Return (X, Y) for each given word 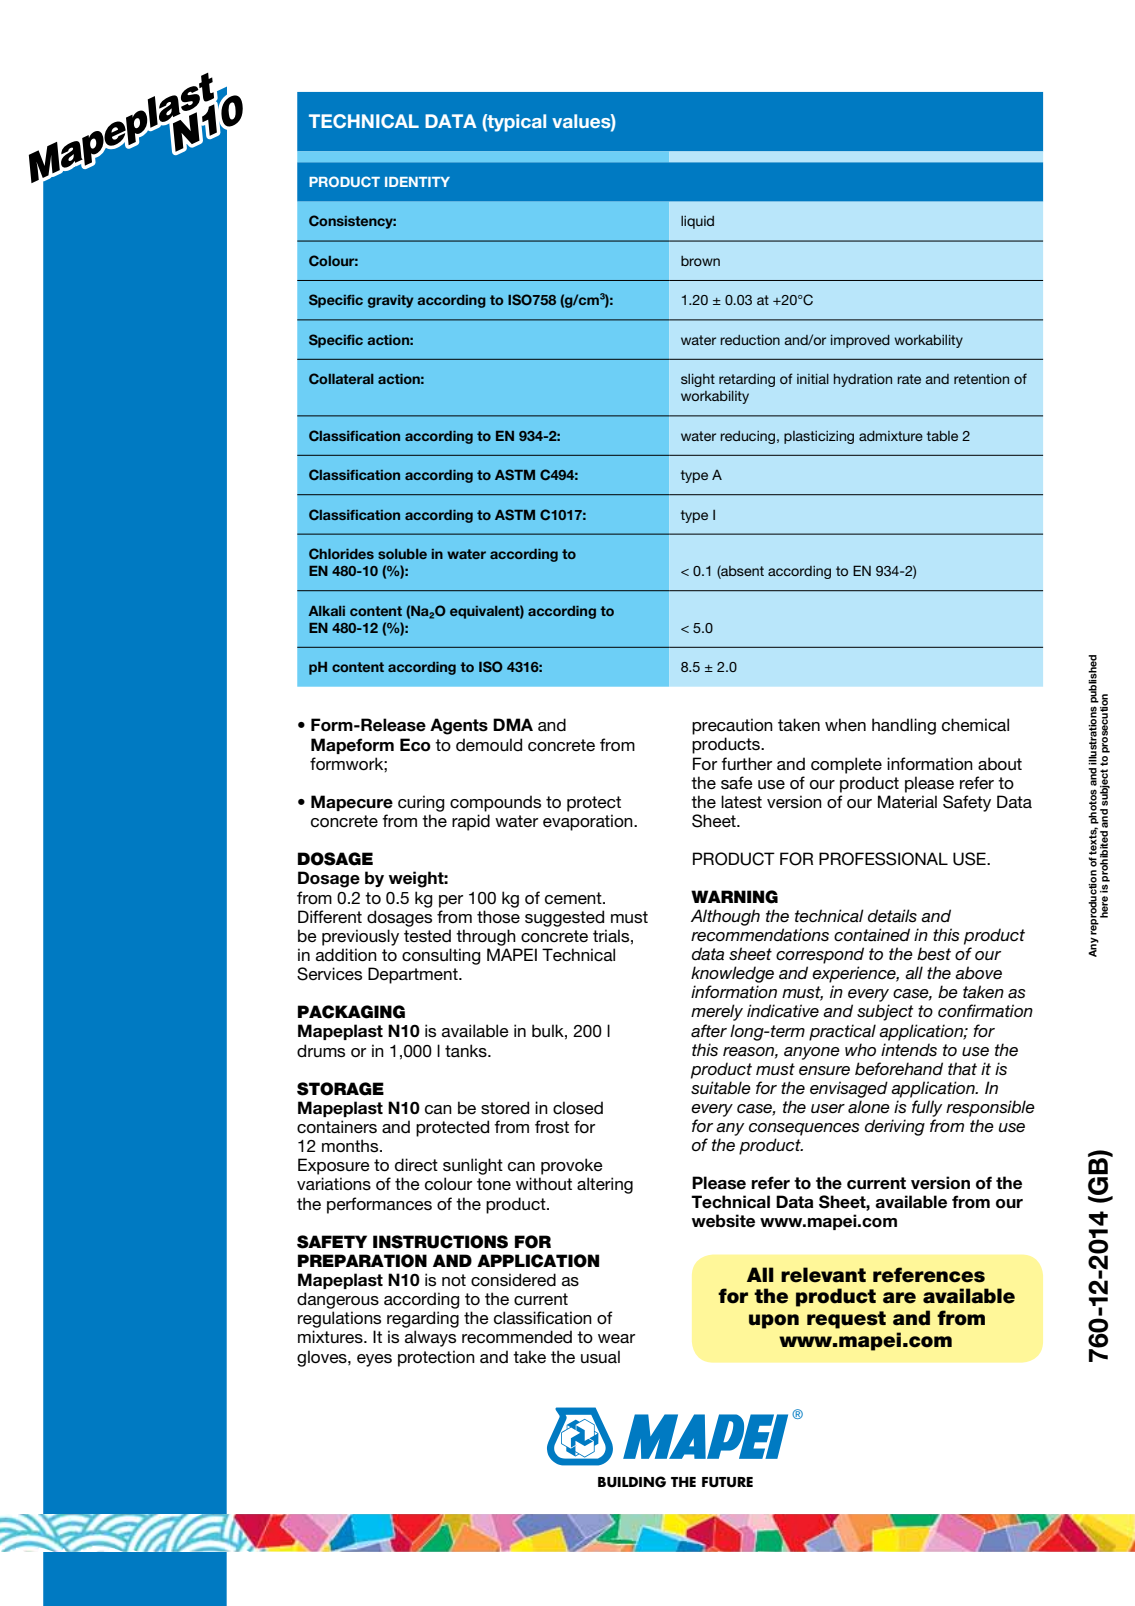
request (846, 1320)
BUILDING (632, 1482)
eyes (374, 1360)
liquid (697, 222)
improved (860, 341)
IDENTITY (417, 182)
